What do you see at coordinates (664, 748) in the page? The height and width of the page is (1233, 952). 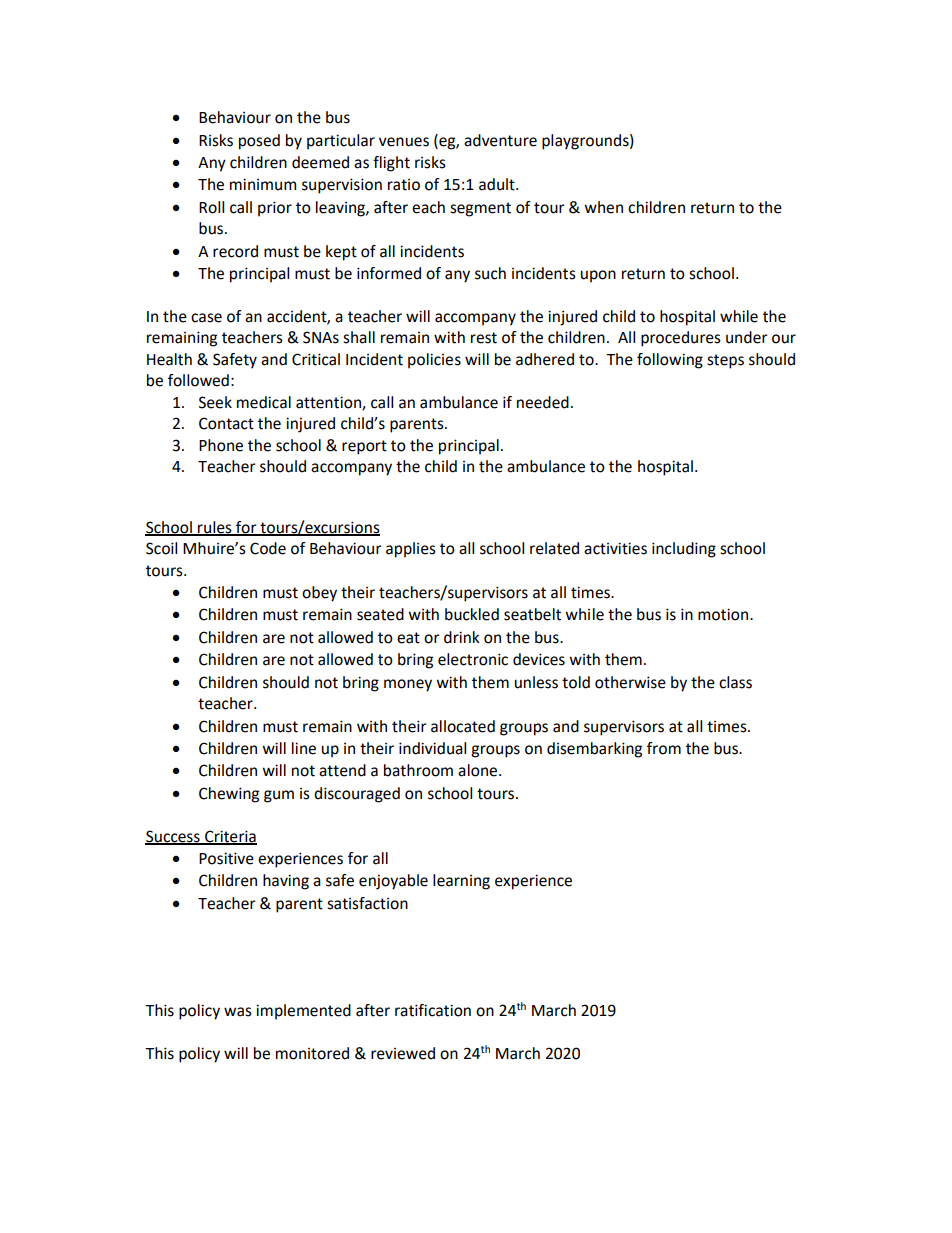 I see `from` at bounding box center [664, 748].
